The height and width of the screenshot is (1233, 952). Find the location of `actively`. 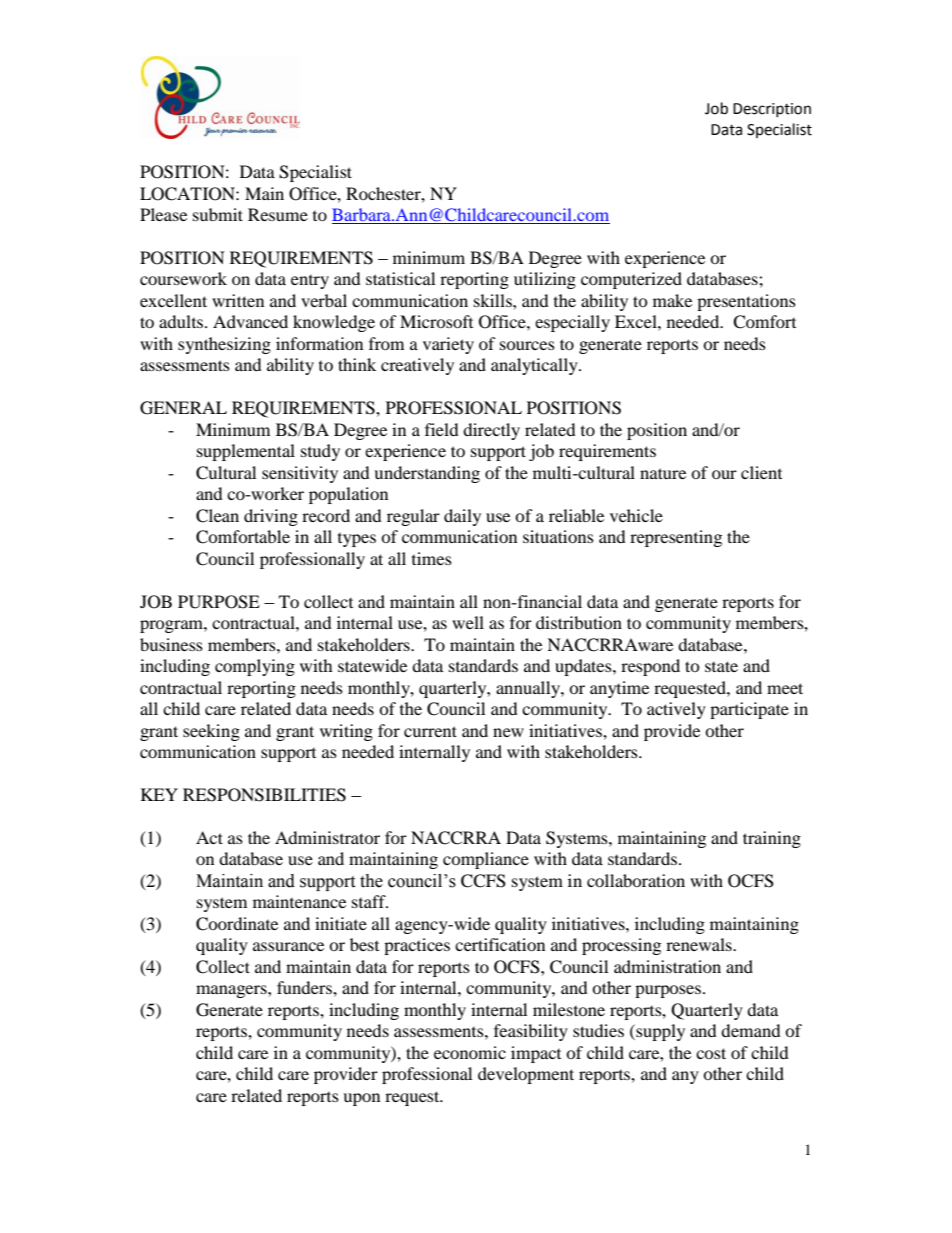

actively is located at coordinates (676, 710).
